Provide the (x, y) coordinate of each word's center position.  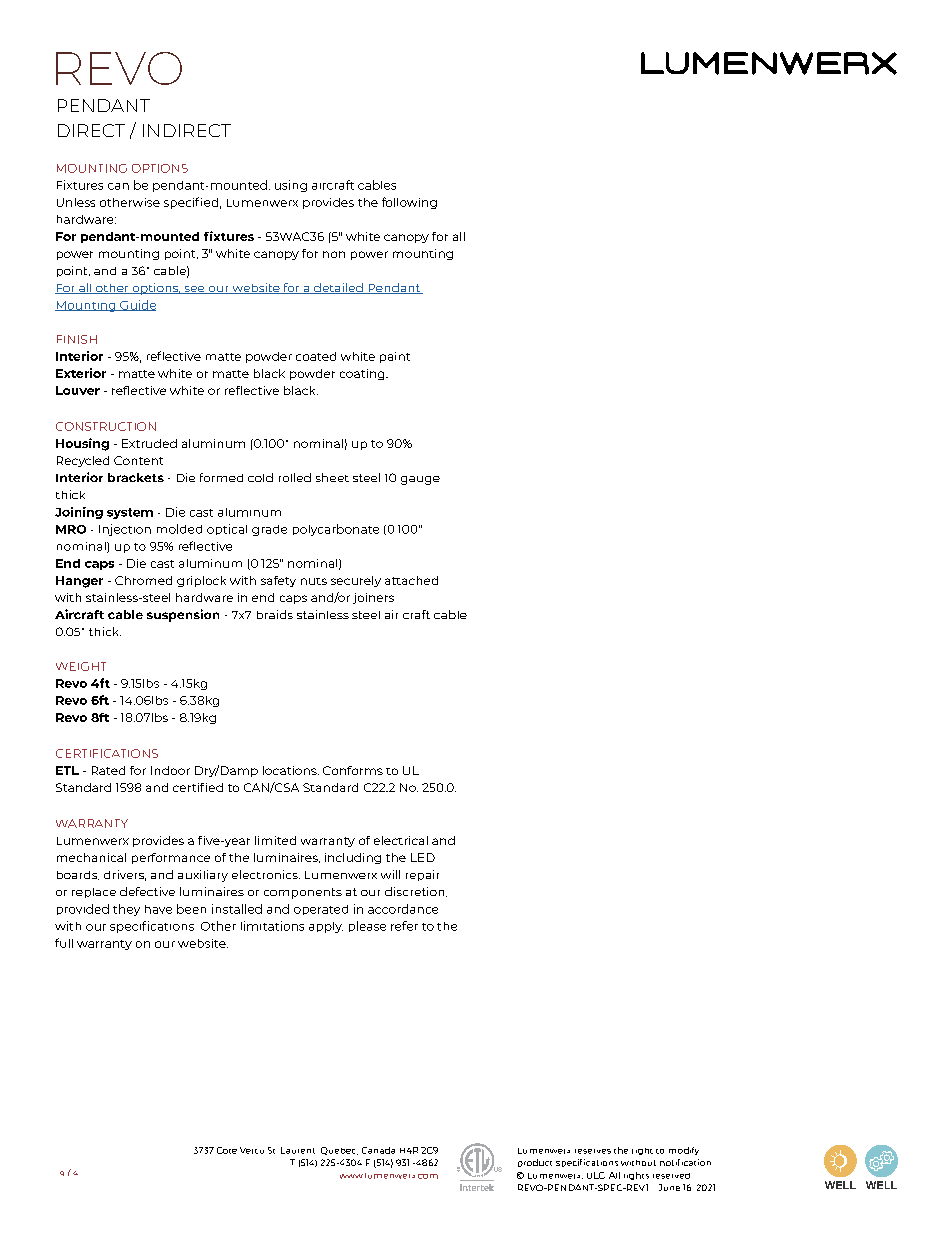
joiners (373, 598)
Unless (76, 202)
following (409, 203)
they (126, 910)
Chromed (143, 580)
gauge (420, 480)
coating (363, 374)
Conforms (353, 770)
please (367, 926)
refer (404, 926)
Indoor (170, 770)
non (334, 254)
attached (411, 580)
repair (422, 875)
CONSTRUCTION (106, 426)
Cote (227, 1150)
